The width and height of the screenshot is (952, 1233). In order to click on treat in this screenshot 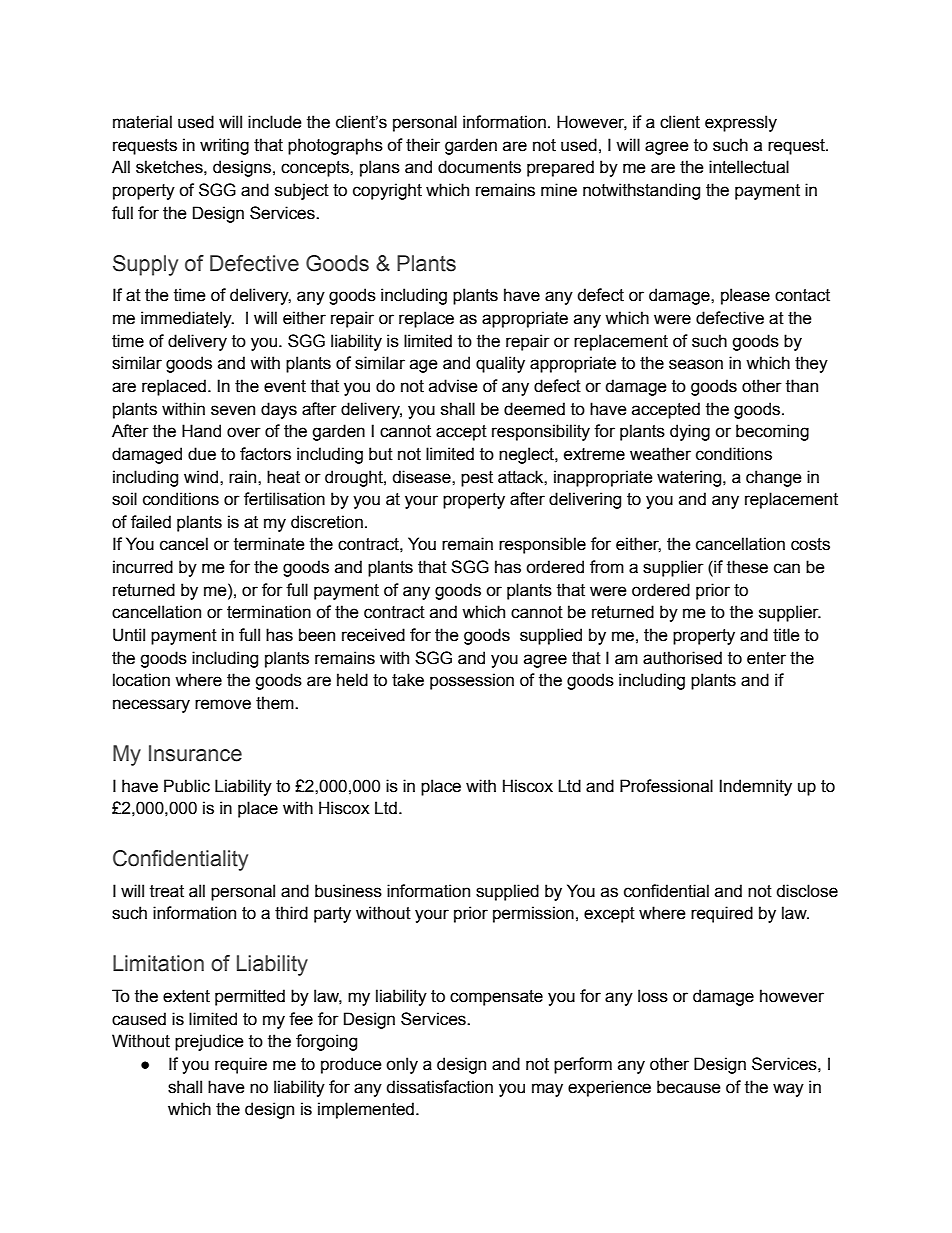, I will do `click(167, 891)`.
